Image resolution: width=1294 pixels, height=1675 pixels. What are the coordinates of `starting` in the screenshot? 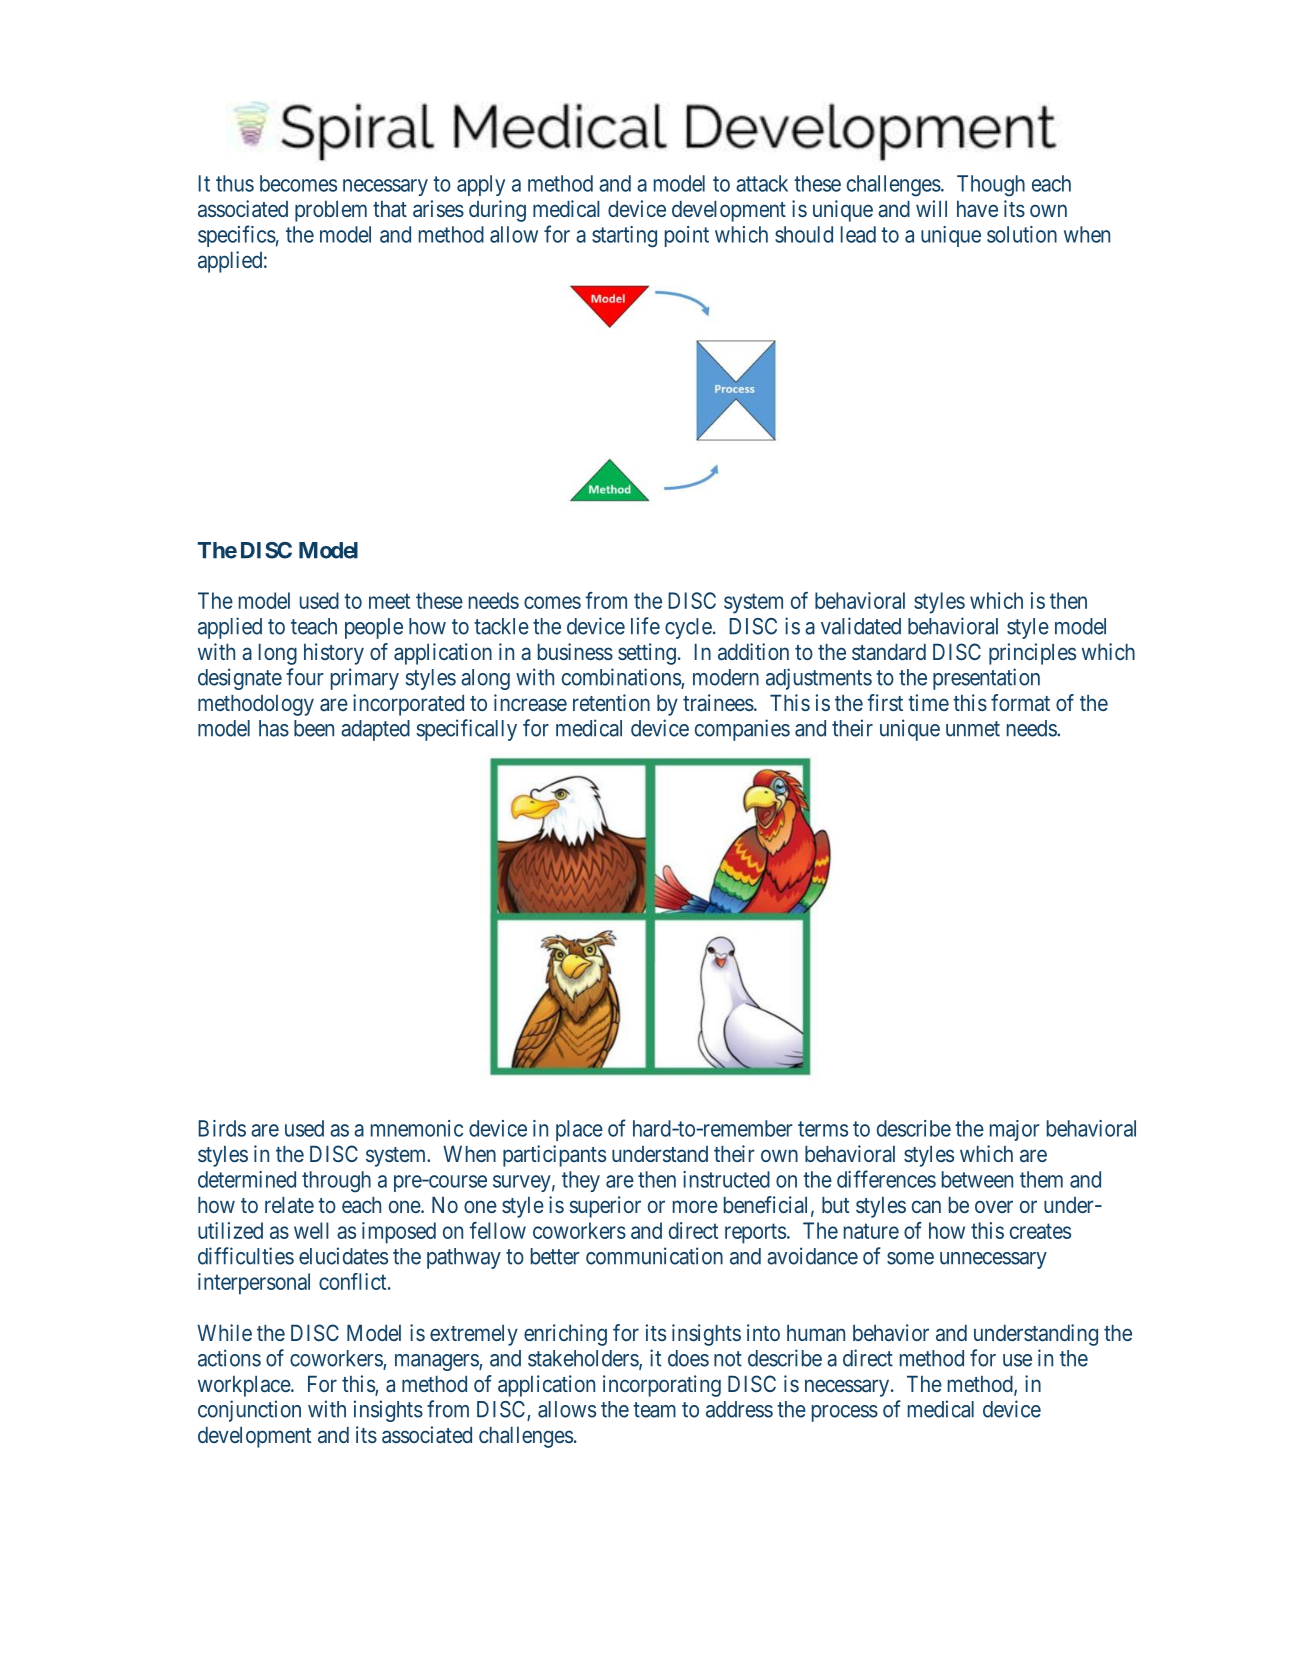 It's located at (624, 237).
